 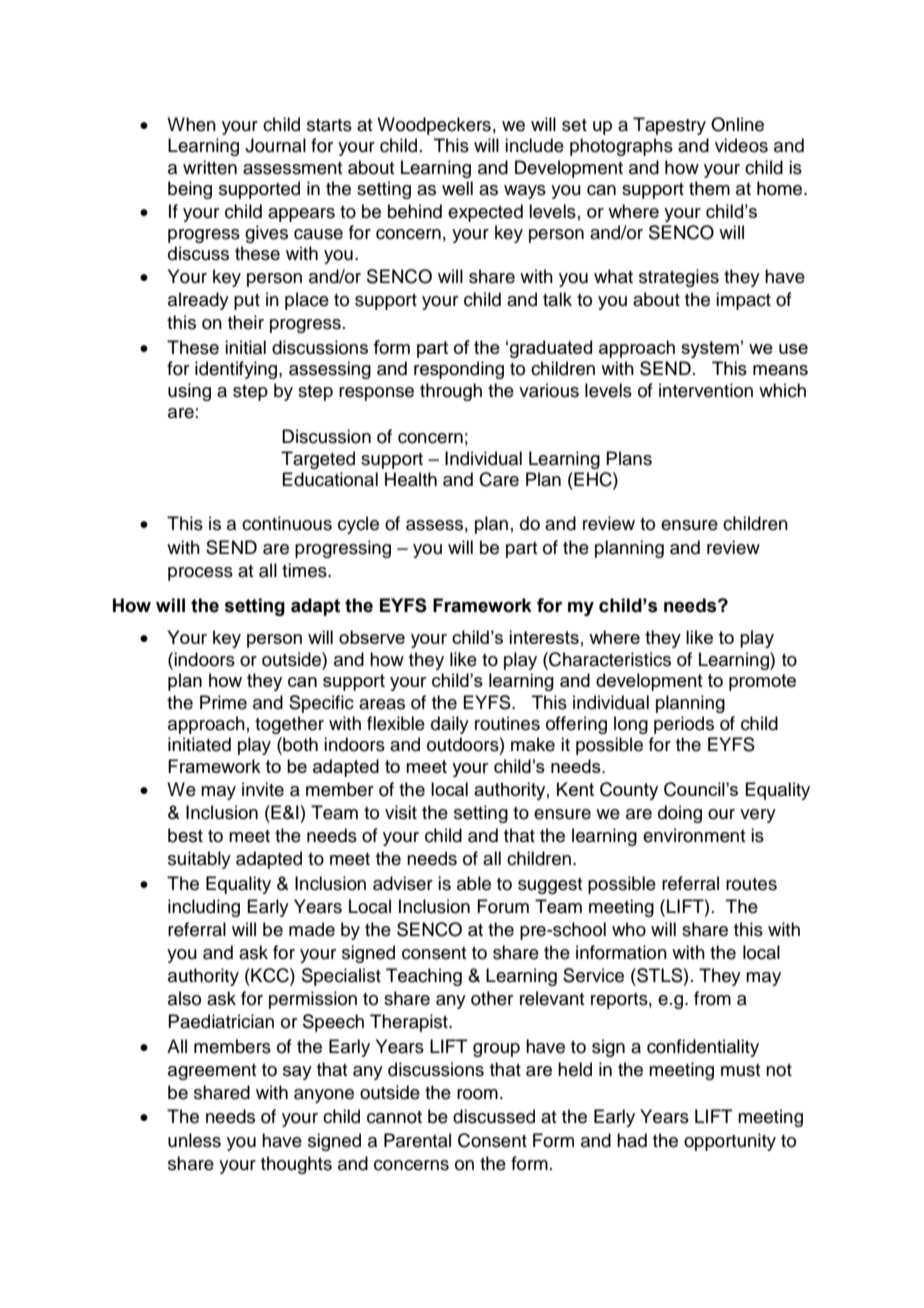 I want to click on well, so click(x=457, y=188).
